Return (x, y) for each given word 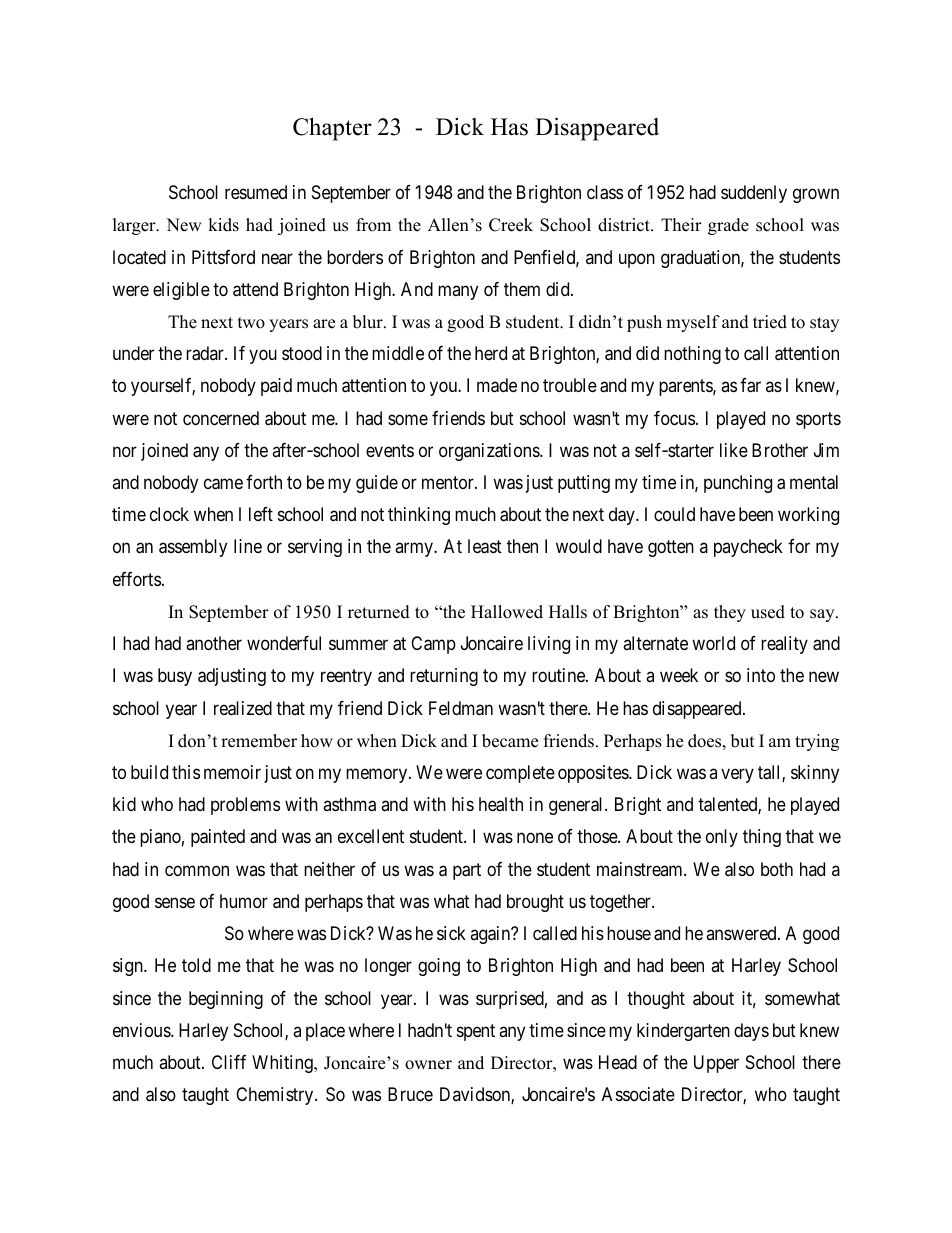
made (497, 385)
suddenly (754, 194)
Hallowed (507, 612)
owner (428, 1065)
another (214, 643)
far (750, 385)
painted (218, 838)
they (730, 613)
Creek (511, 225)
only (722, 838)
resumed (256, 192)
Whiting (283, 1064)
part (467, 871)
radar (206, 353)
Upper (716, 1064)
